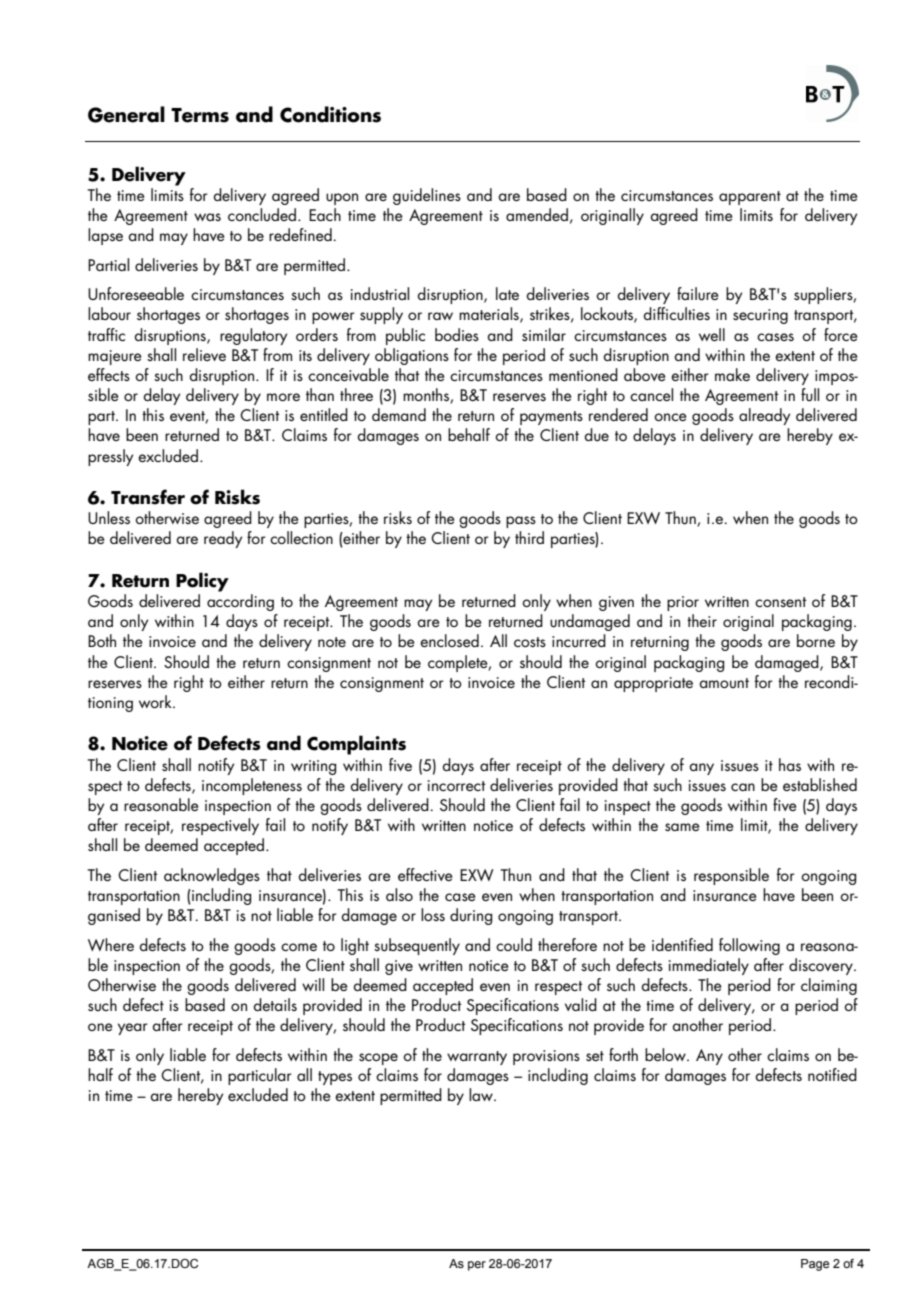 The image size is (924, 1308). I want to click on immediately, so click(709, 966).
